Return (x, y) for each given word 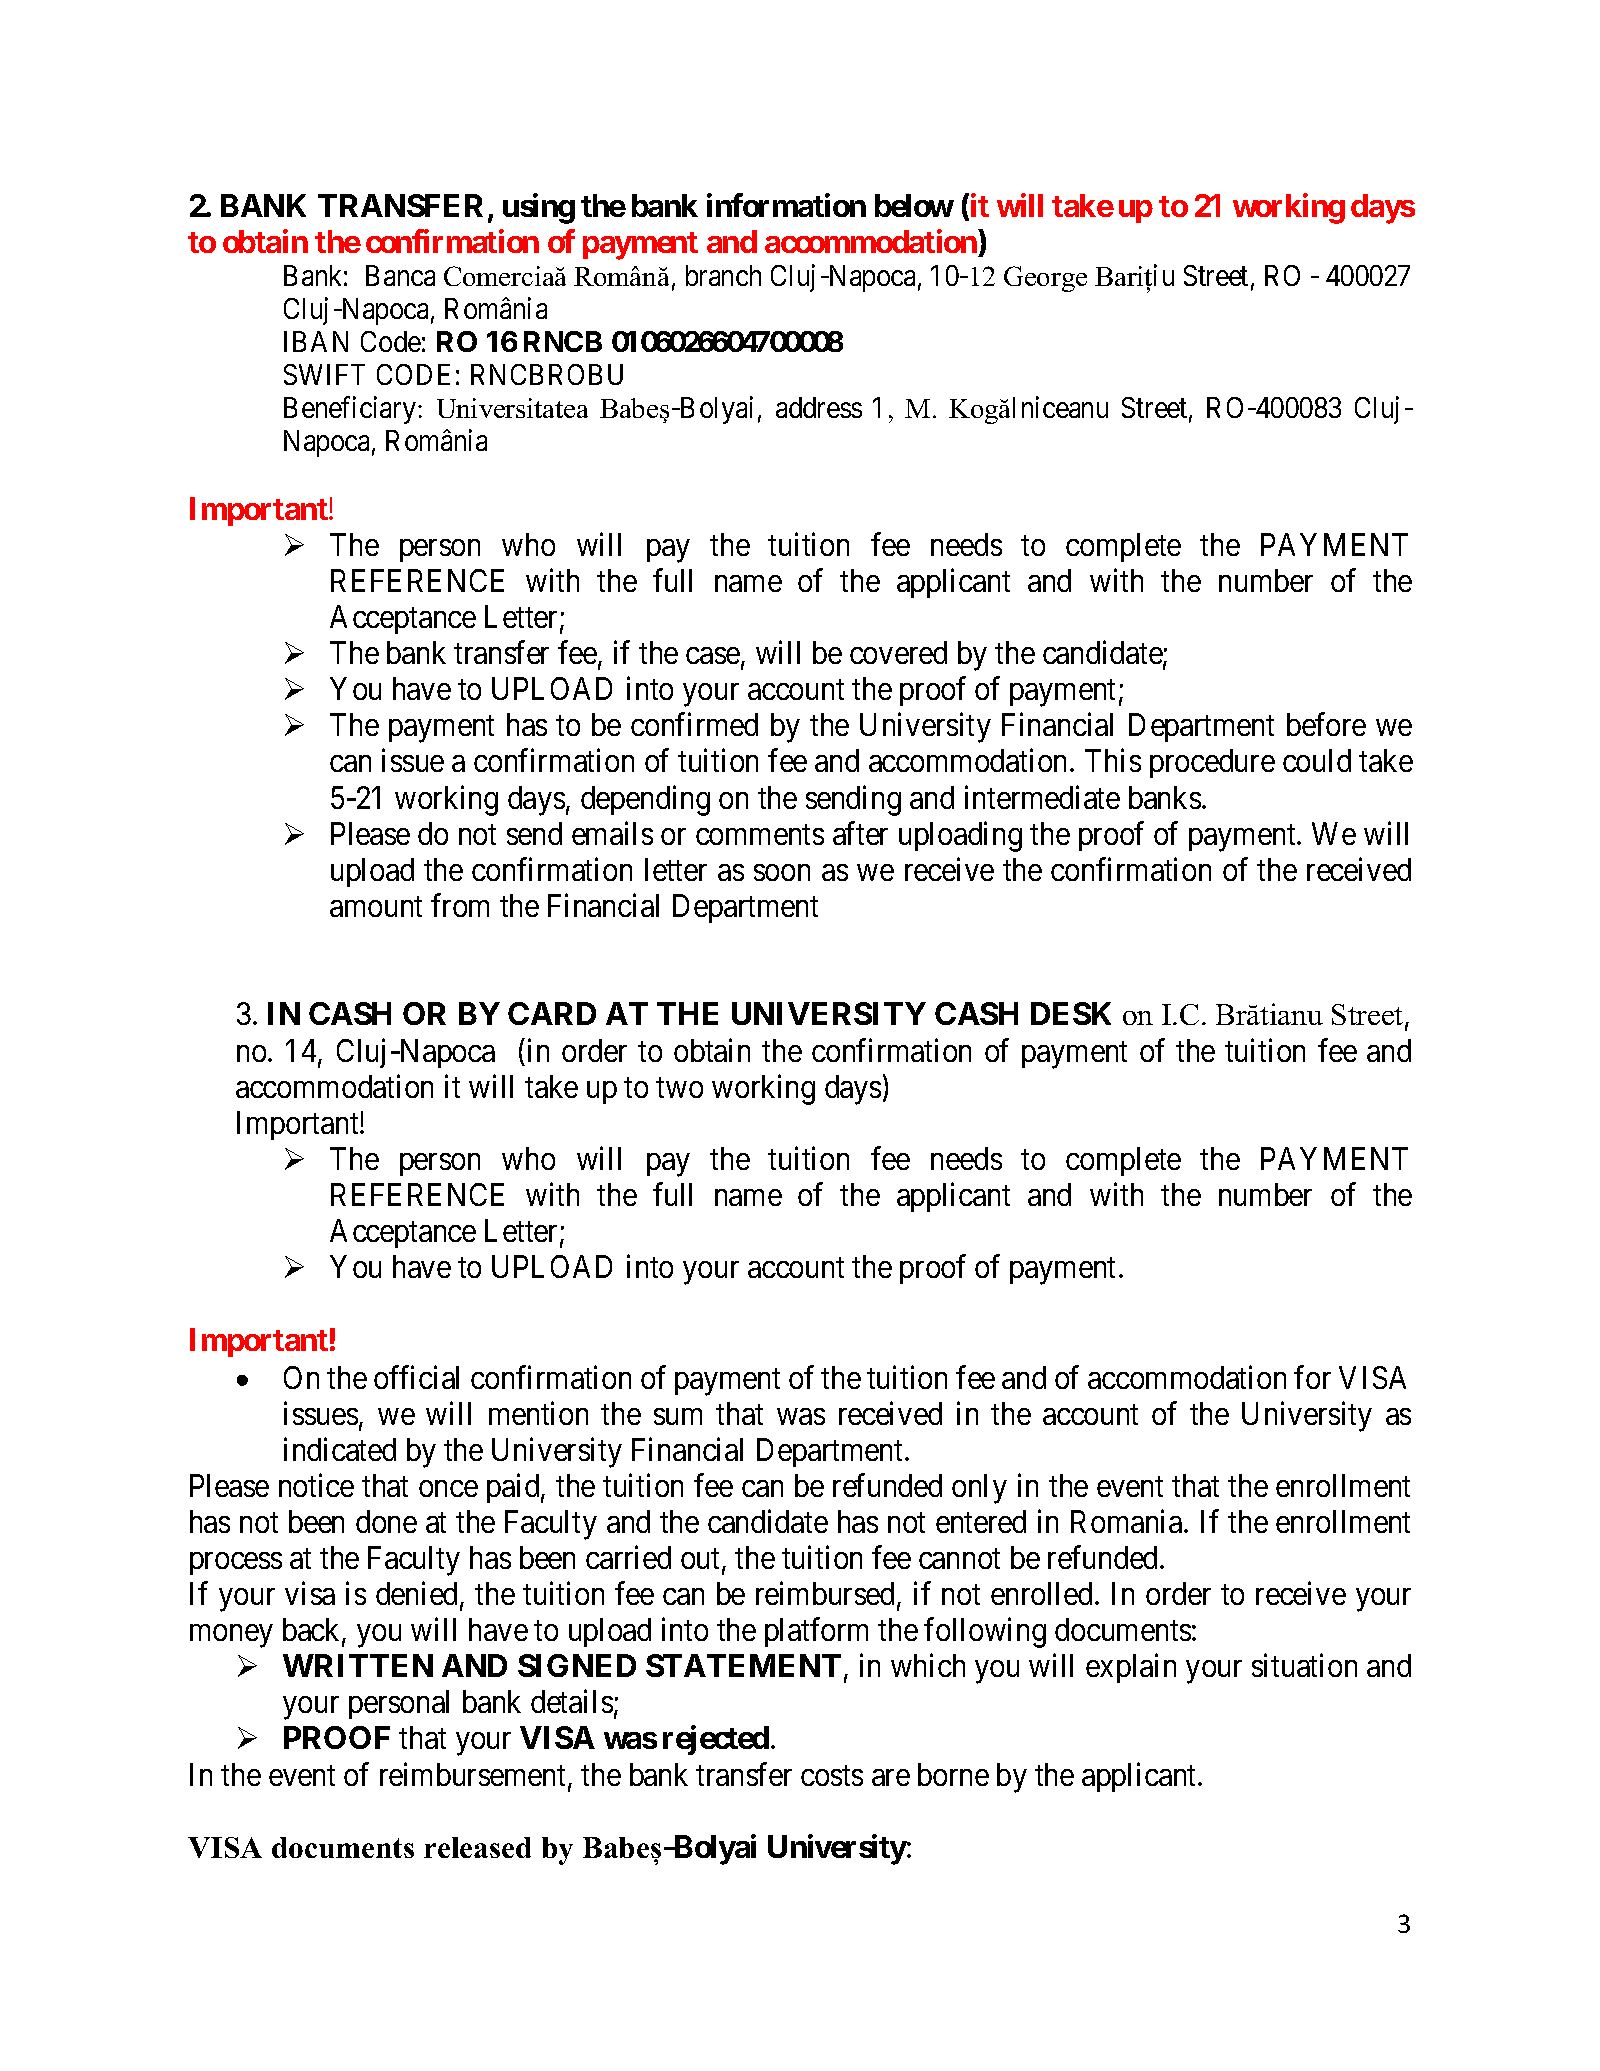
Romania (1128, 1521)
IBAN (316, 341)
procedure (1212, 763)
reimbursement (474, 1775)
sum (678, 1416)
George (1045, 279)
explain (1131, 1668)
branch (723, 275)
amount (376, 907)
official (416, 1377)
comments (760, 835)
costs (832, 1775)
